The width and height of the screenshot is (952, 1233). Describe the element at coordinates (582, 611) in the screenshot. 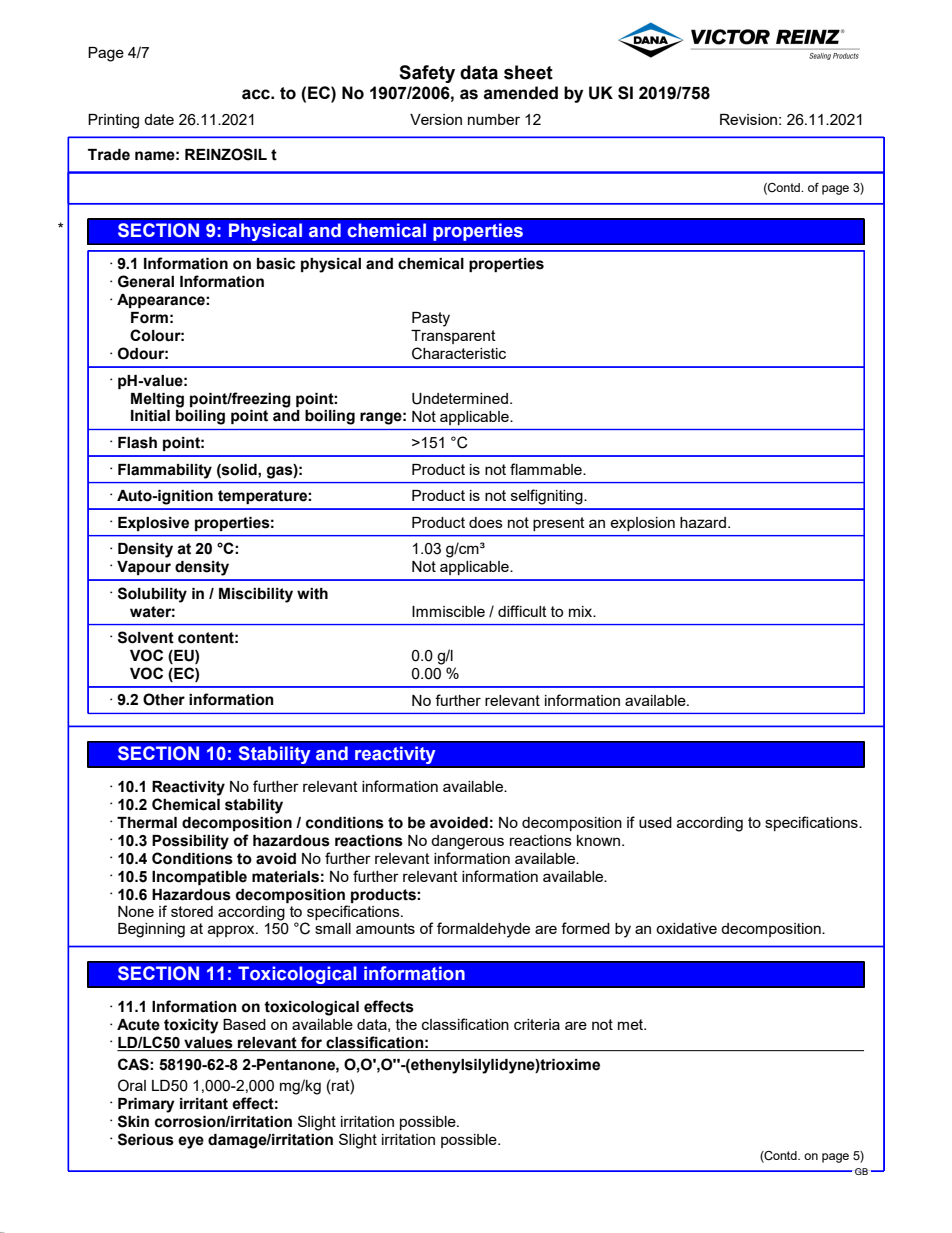

I see `mix` at that location.
